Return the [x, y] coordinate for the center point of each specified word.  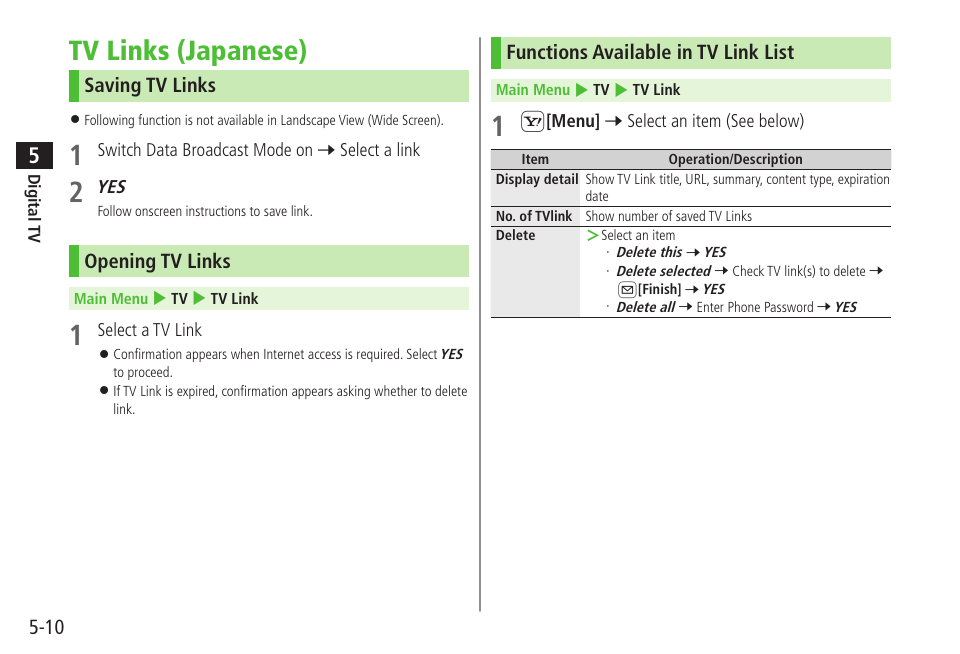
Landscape [308, 121]
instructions [216, 211]
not [205, 120]
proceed [149, 373]
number [638, 215]
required [379, 355]
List [779, 51]
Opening [120, 263]
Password [789, 306]
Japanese [242, 52]
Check [748, 270]
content [786, 179]
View [351, 119]
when [245, 353]
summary [737, 181]
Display [518, 180]
